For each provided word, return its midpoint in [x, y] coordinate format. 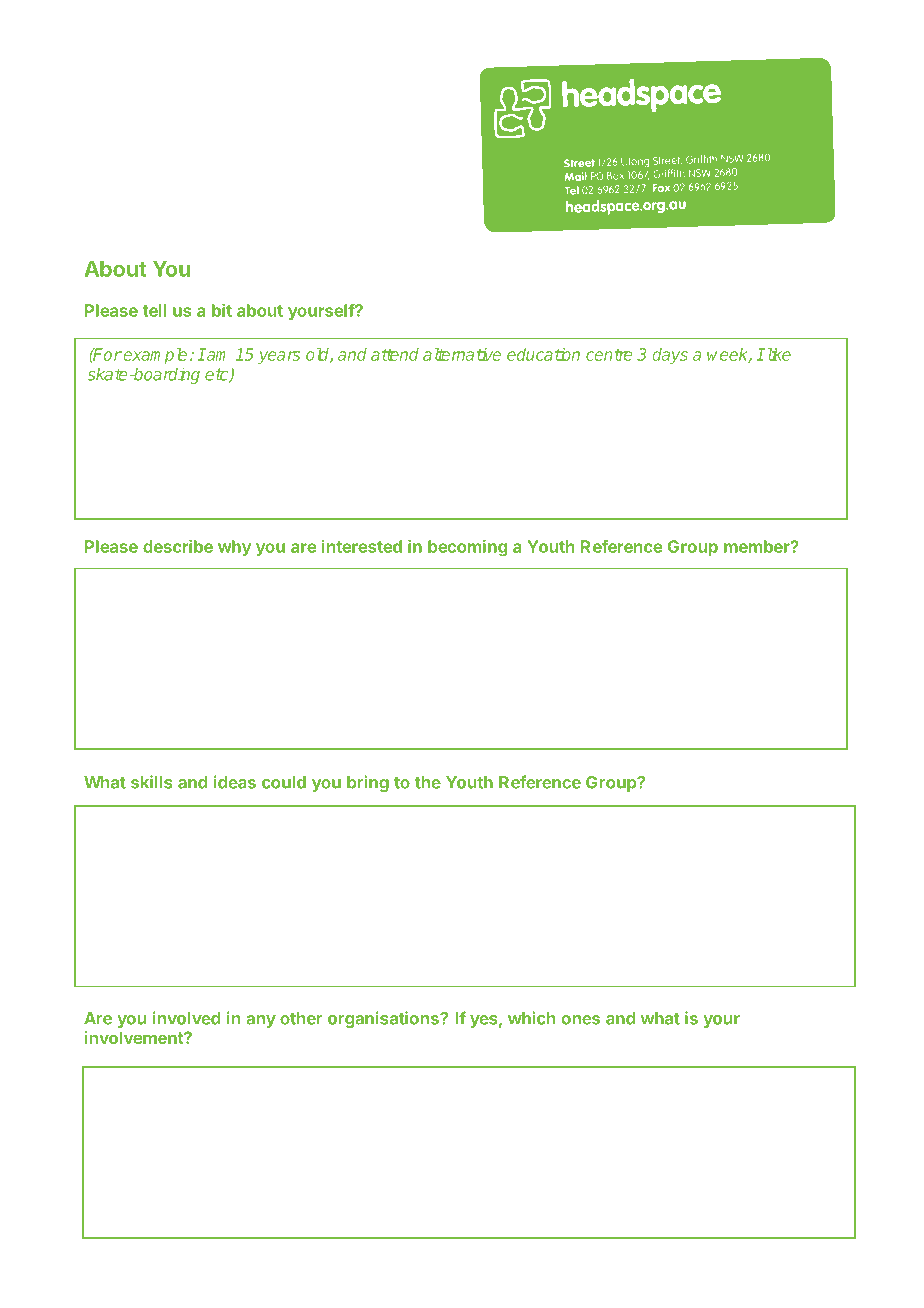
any [261, 1021]
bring [368, 783]
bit [222, 310]
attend [395, 354]
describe [178, 546]
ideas [235, 782]
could [284, 782]
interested [362, 546]
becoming [467, 548]
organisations [384, 1019]
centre [609, 355]
